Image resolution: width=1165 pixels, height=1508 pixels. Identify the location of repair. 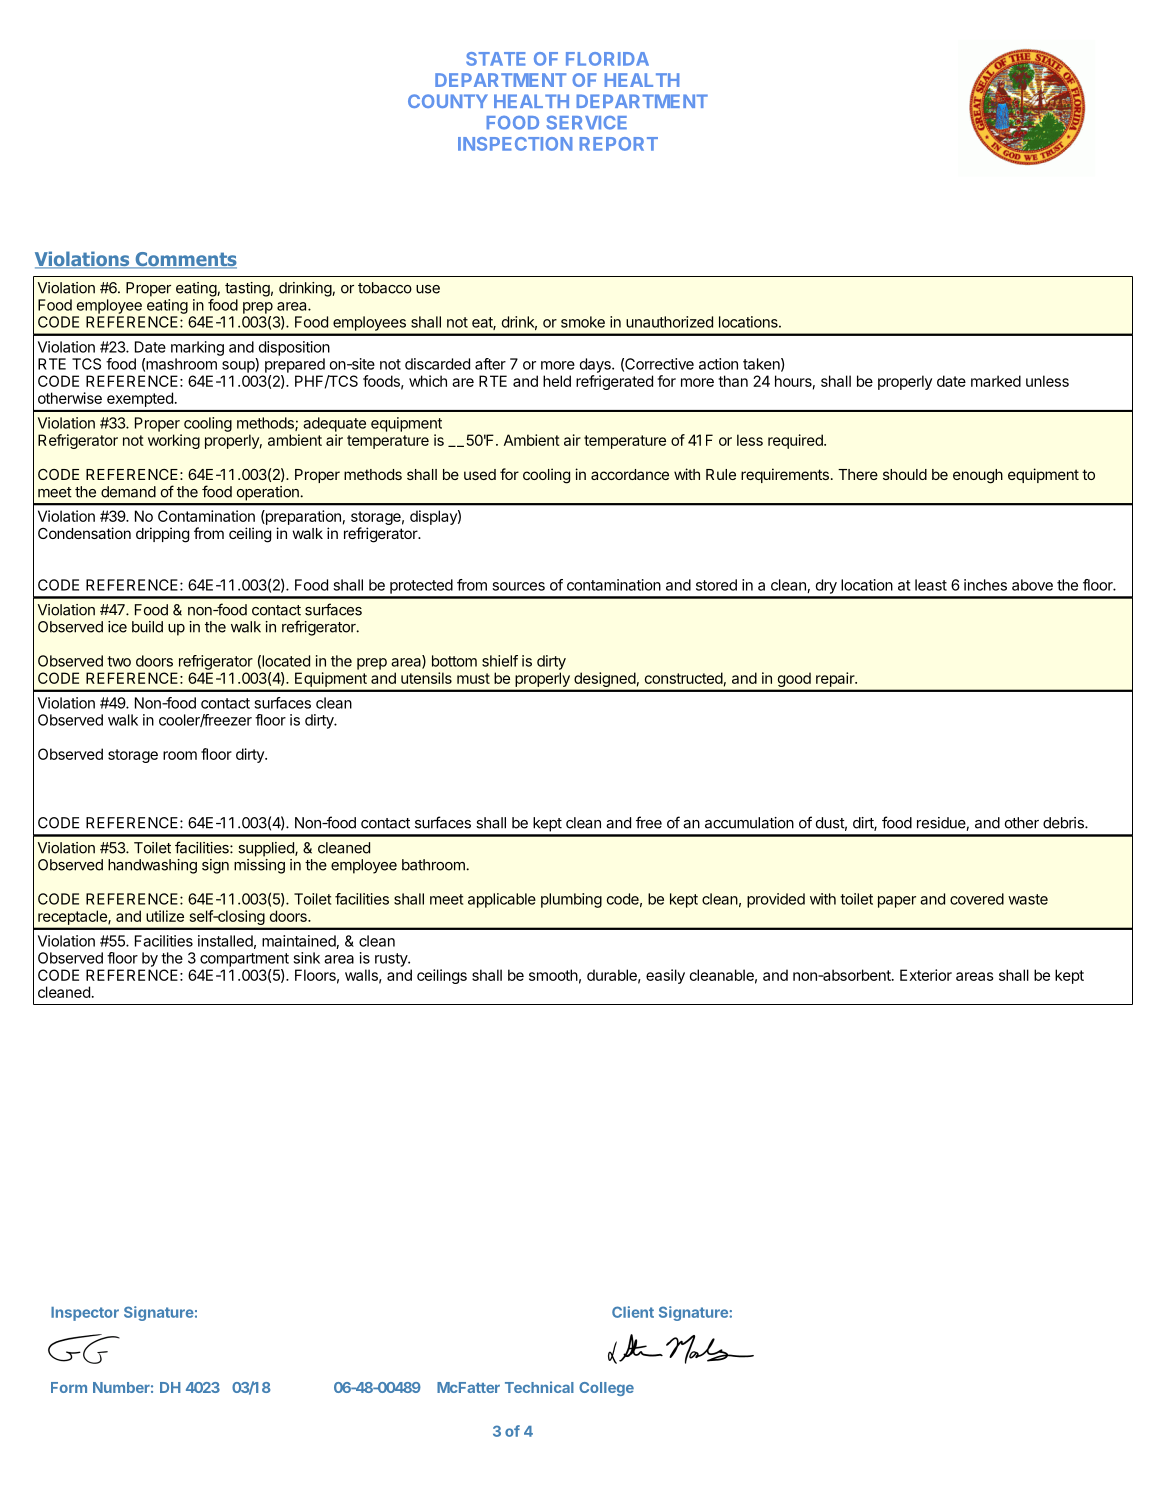
(836, 679).
